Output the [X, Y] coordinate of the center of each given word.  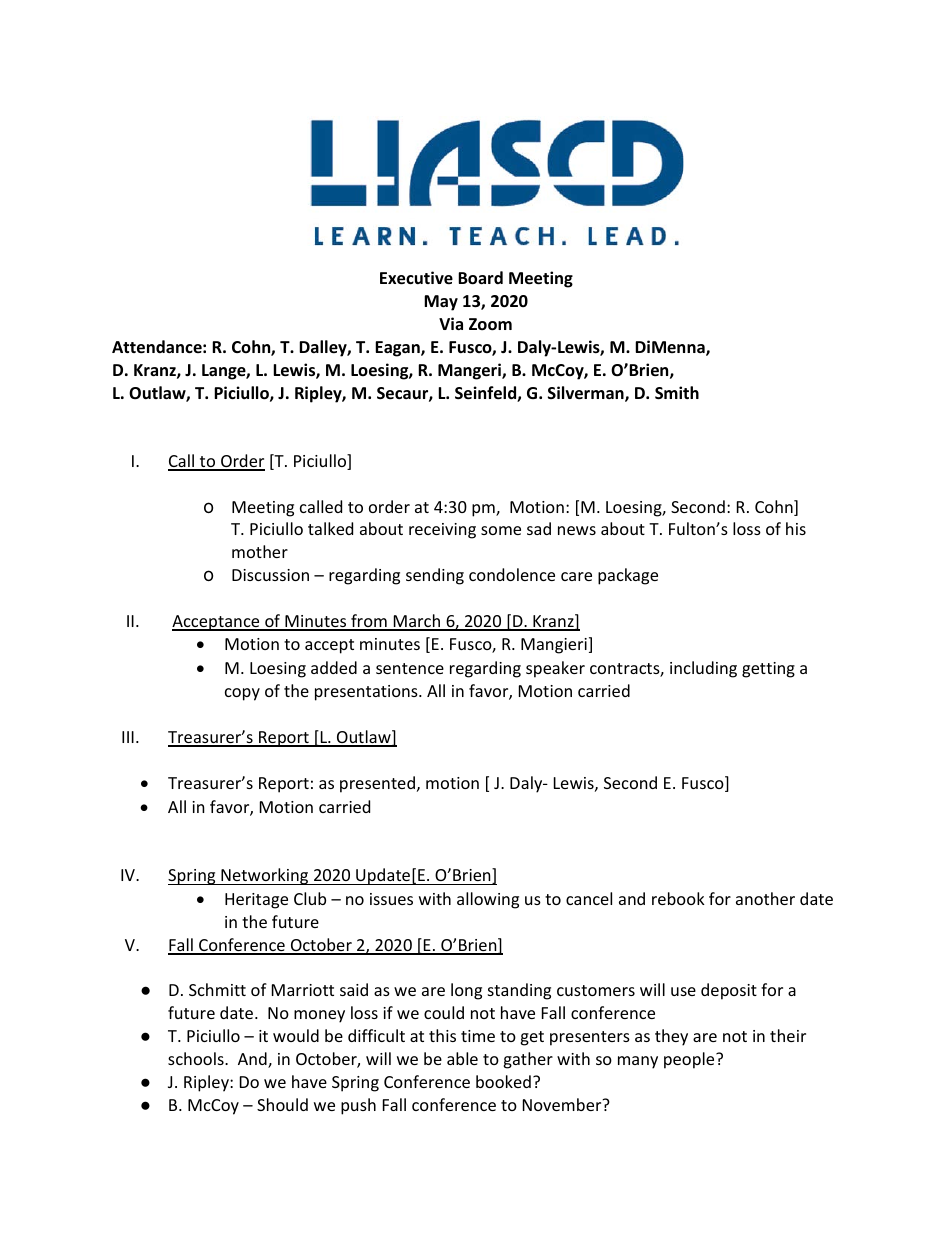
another [765, 898]
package [628, 576]
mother [260, 551]
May [441, 303]
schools [197, 1058]
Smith [677, 393]
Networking [265, 876]
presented [377, 784]
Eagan [398, 349]
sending [435, 576]
